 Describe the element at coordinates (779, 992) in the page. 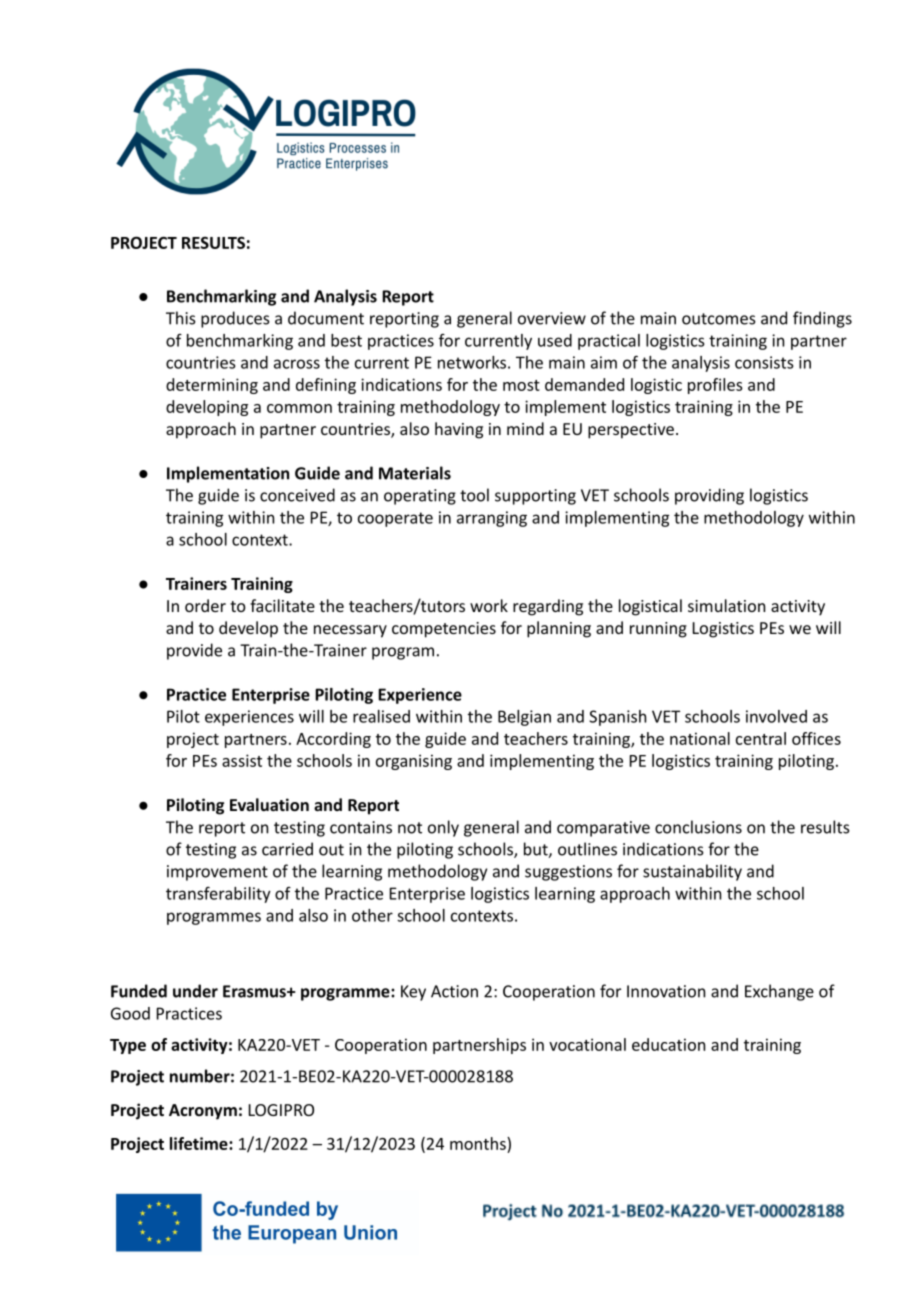

I see `Exchange` at that location.
